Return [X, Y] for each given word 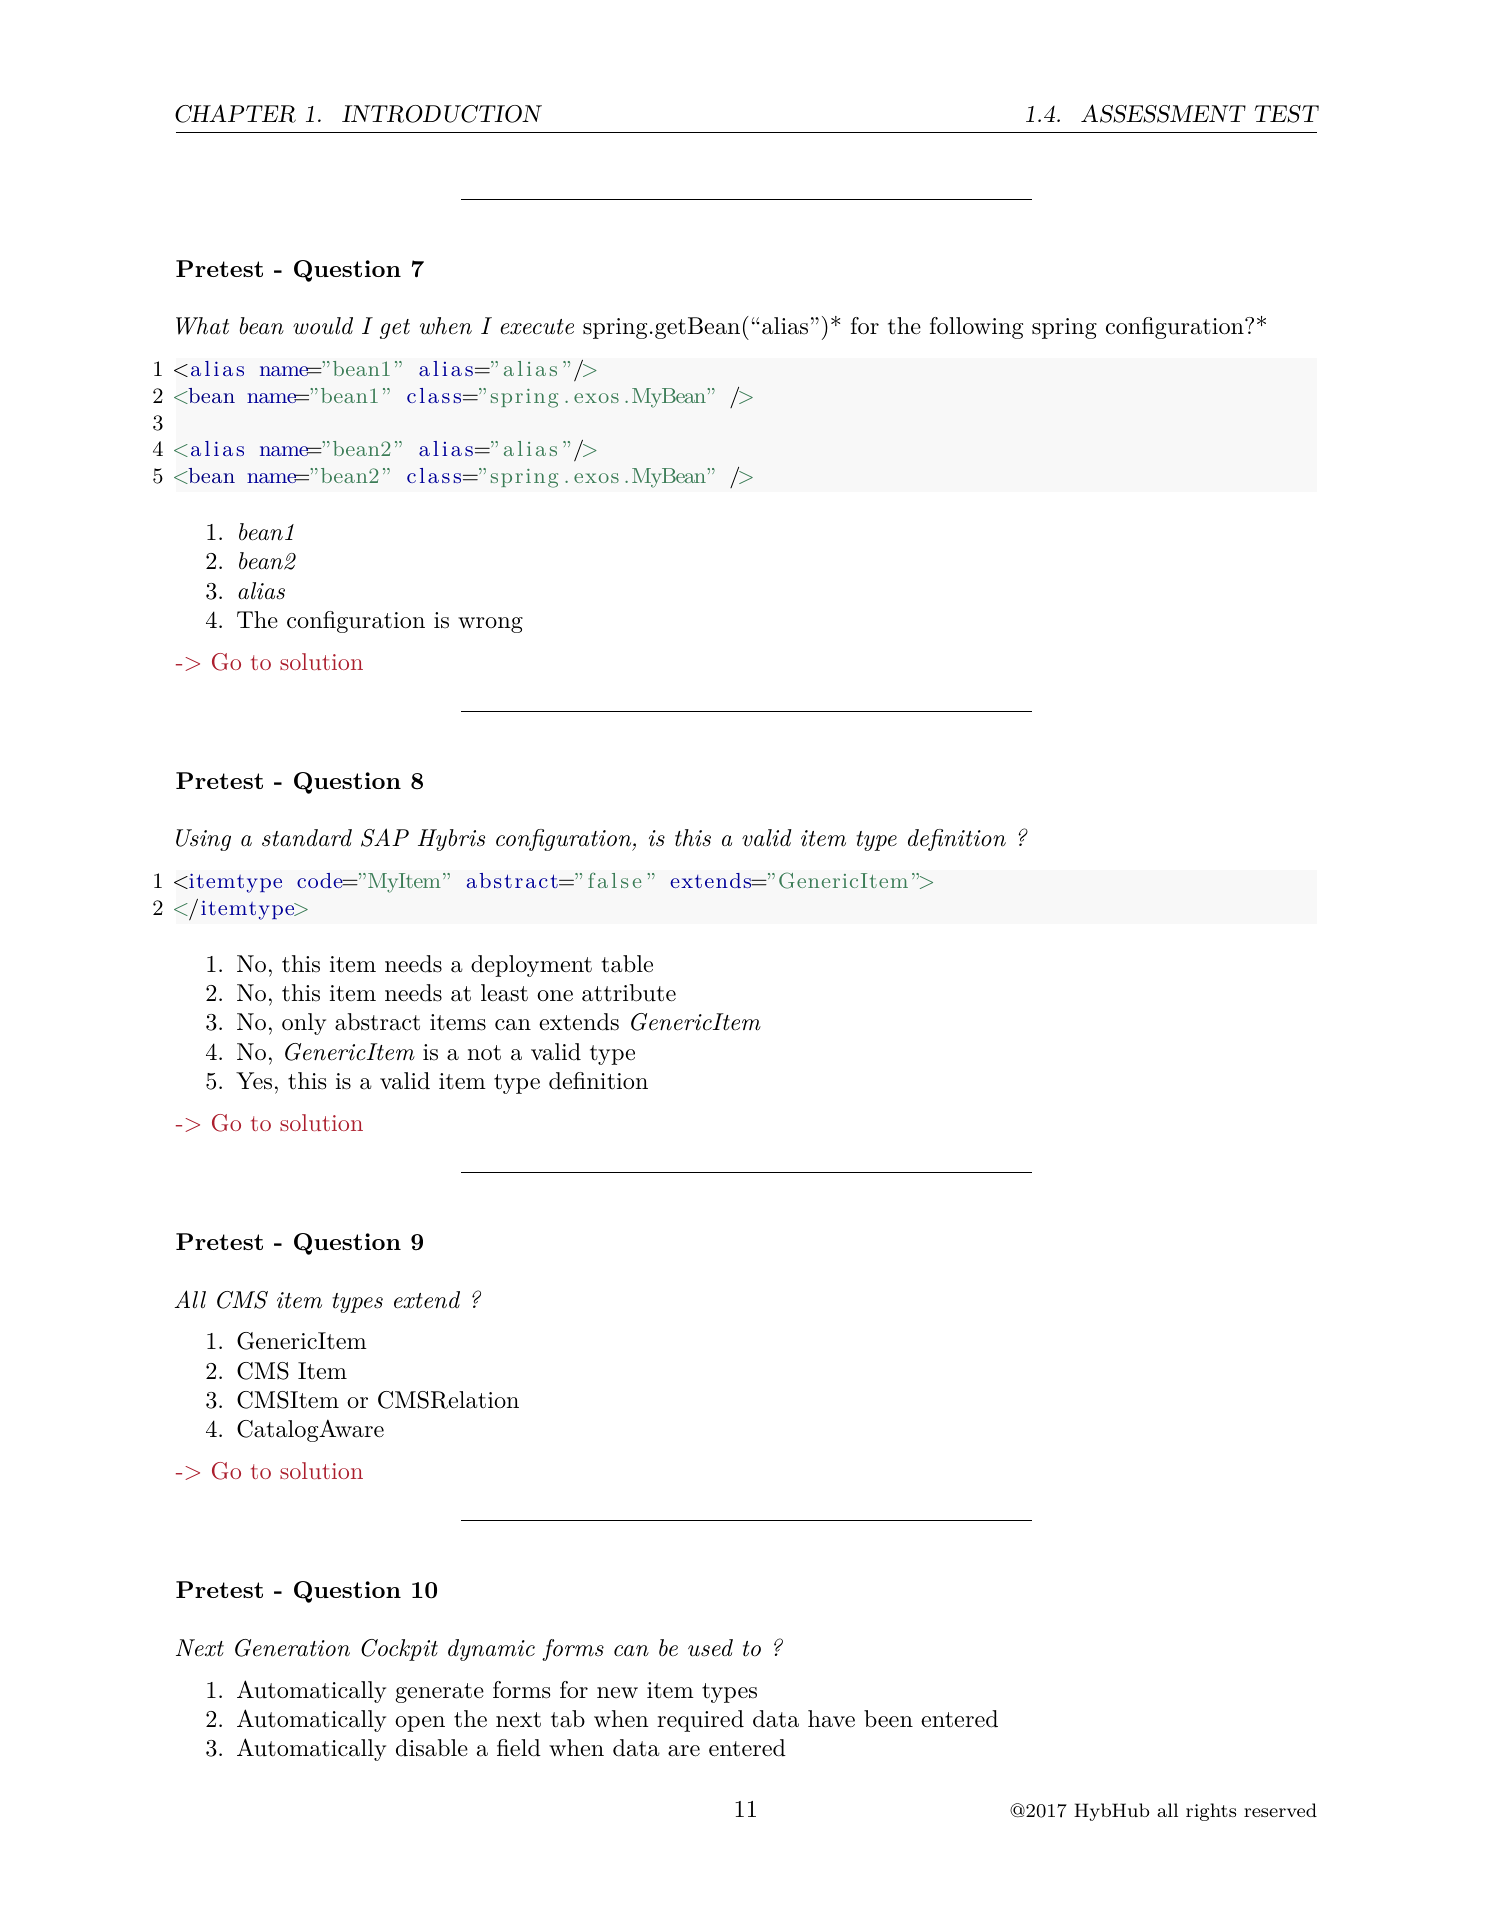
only [304, 1024]
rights [1211, 1812]
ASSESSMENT [1163, 113]
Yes [254, 1081]
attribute [629, 993]
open [420, 1724]
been [888, 1719]
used [710, 1648]
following [976, 328]
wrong [490, 625]
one [555, 996]
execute [537, 327]
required [700, 1721]
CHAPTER [235, 113]
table [627, 964]
